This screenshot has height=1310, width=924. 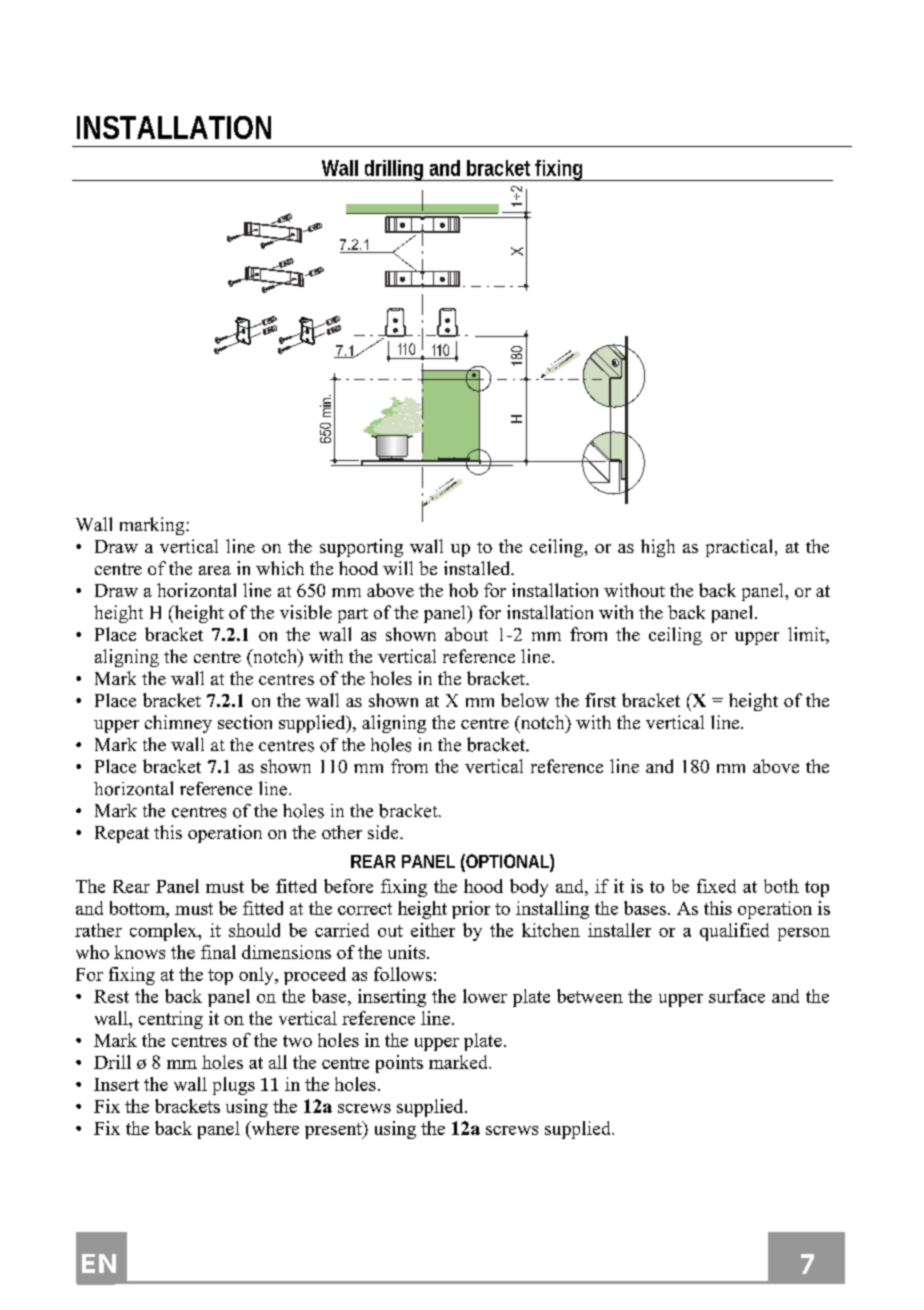 What do you see at coordinates (234, 1086) in the screenshot?
I see `plugs` at bounding box center [234, 1086].
